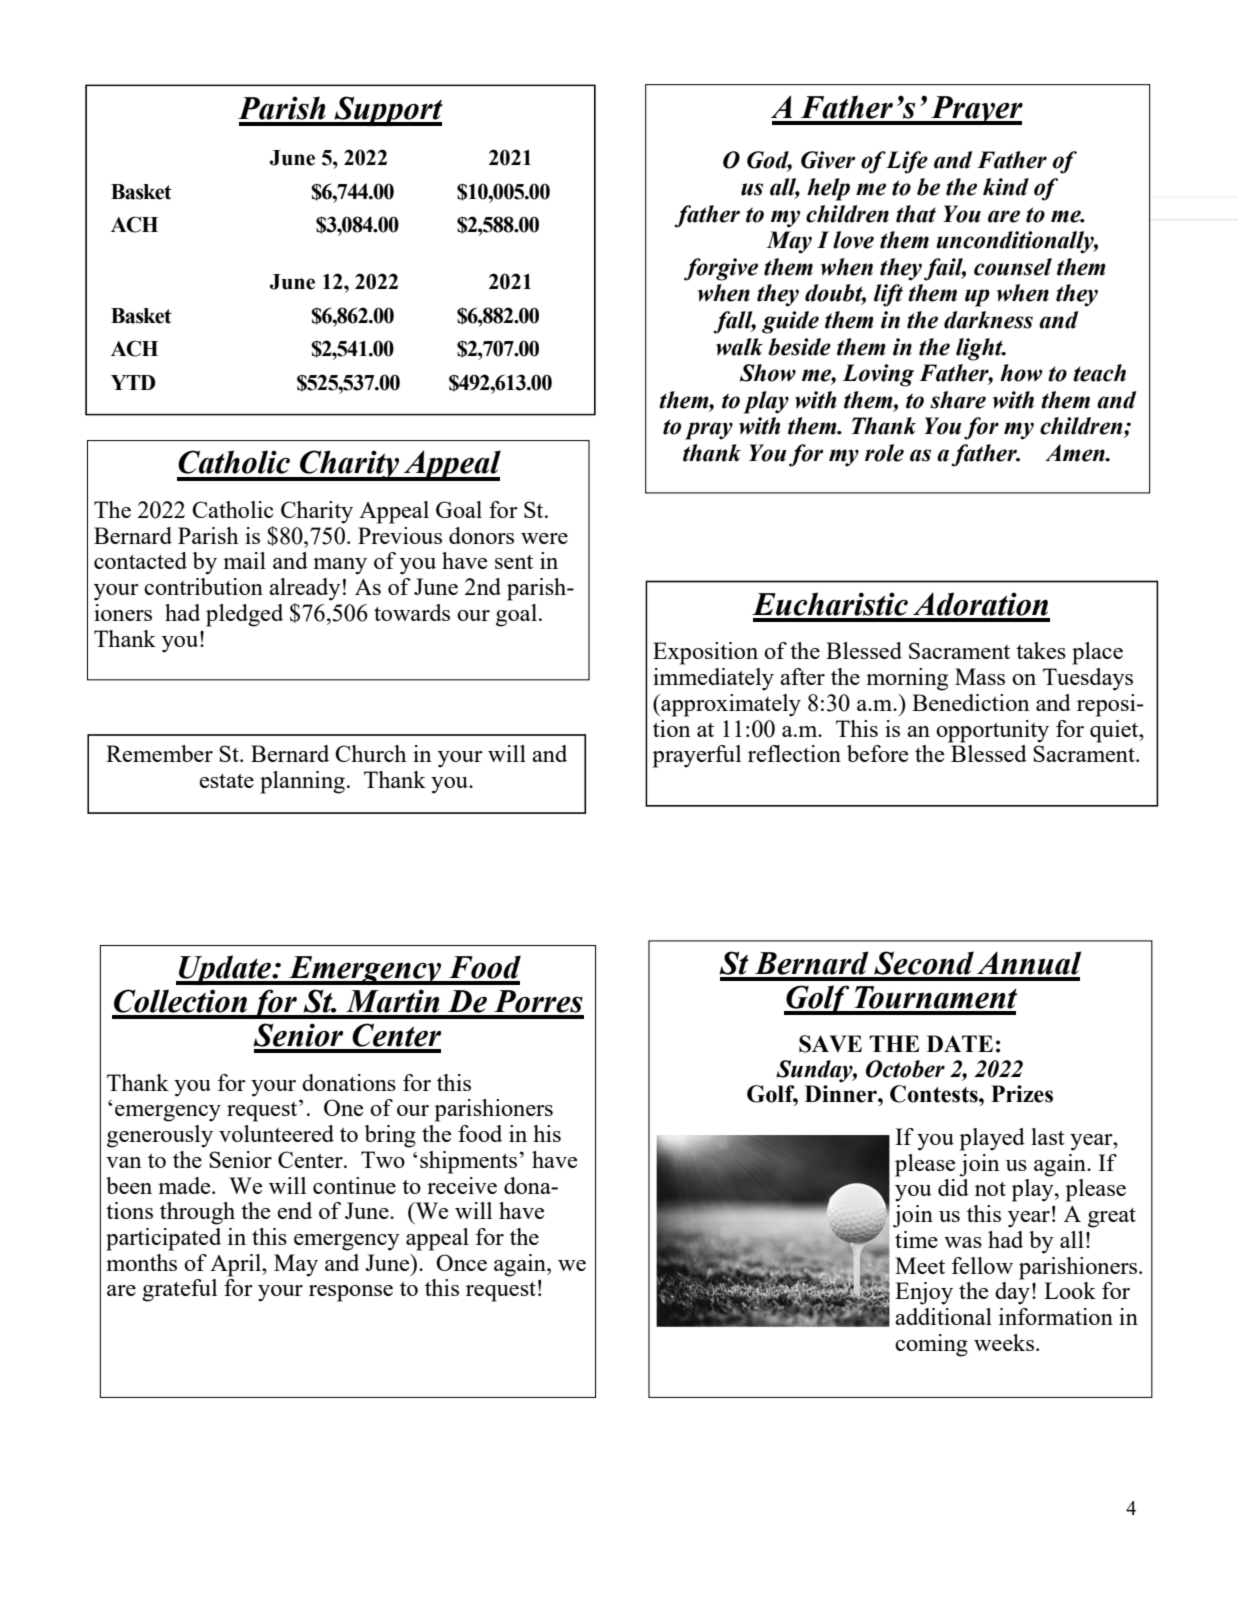 The image size is (1238, 1603). What do you see at coordinates (992, 731) in the screenshot?
I see `opportunity` at bounding box center [992, 731].
